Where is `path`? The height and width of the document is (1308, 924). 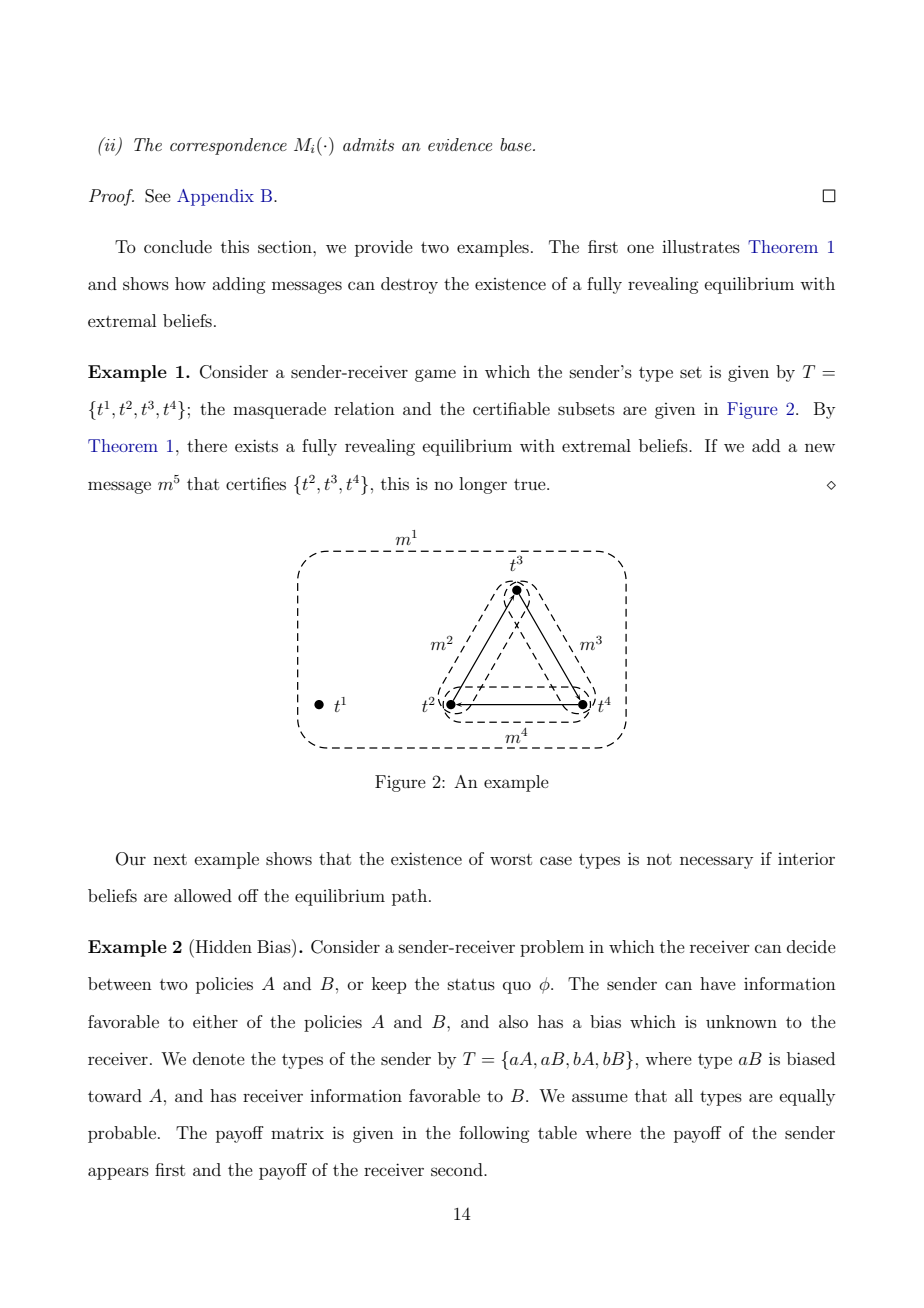 path is located at coordinates (411, 897).
